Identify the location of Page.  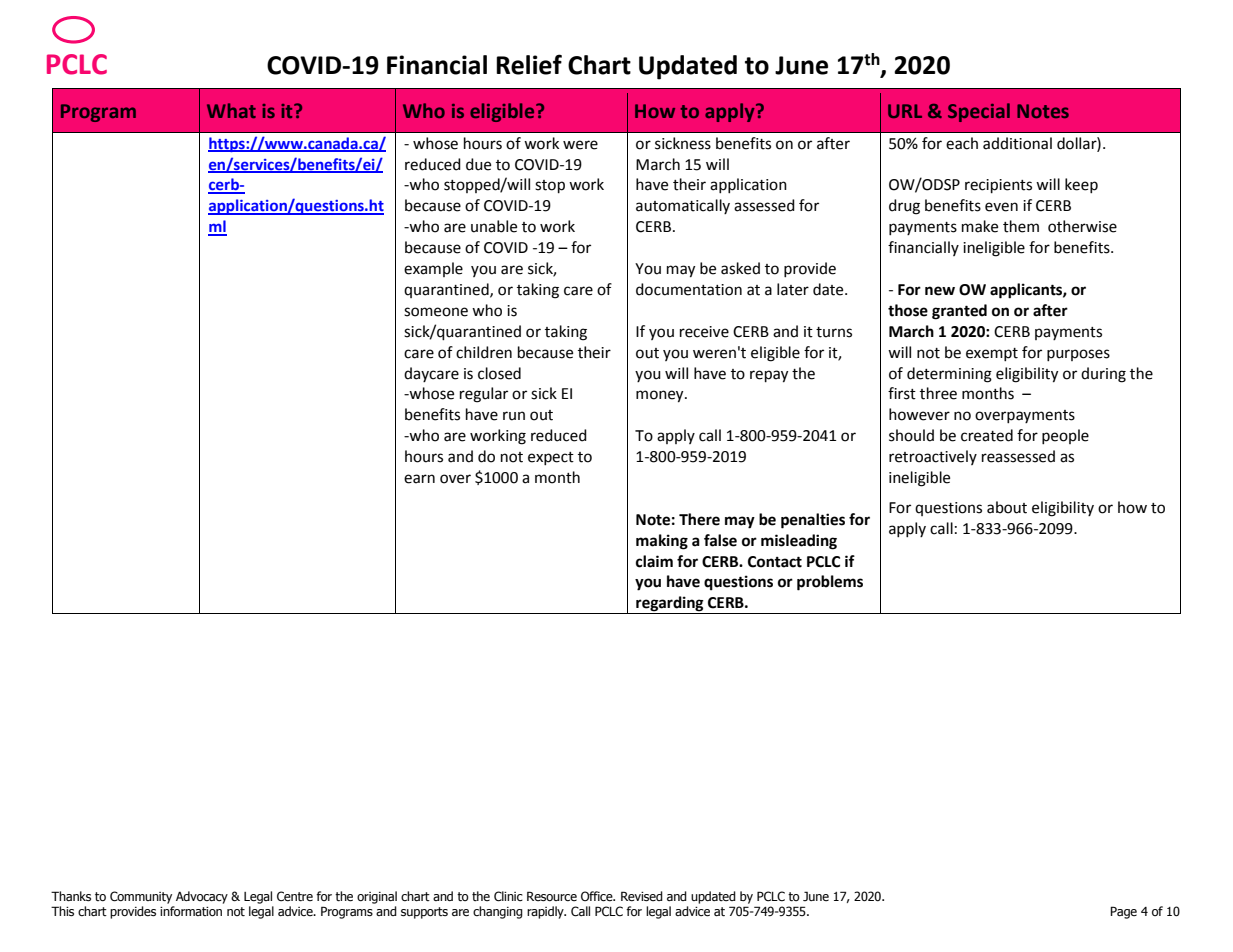
(1123, 912).
